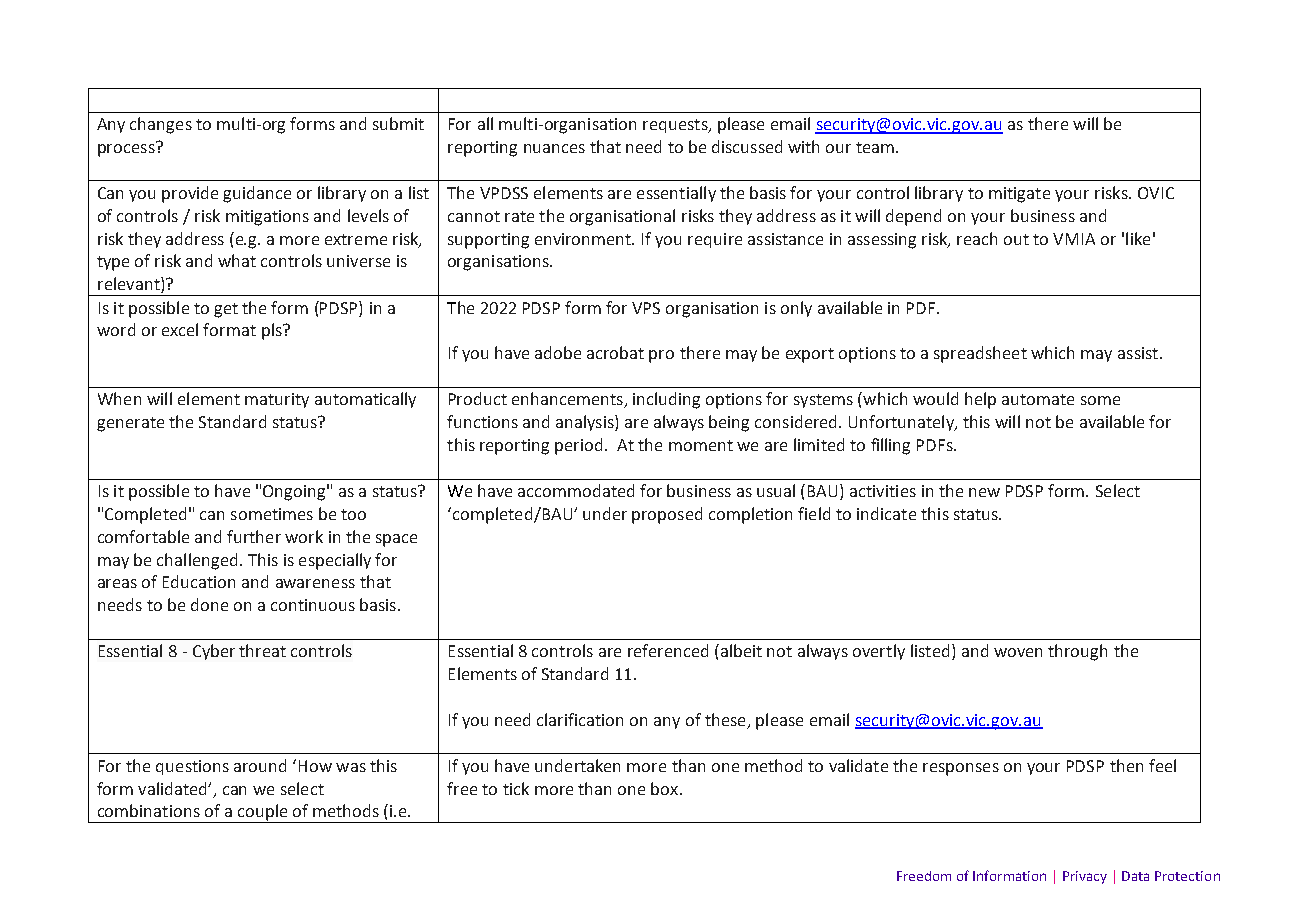 This page has width=1309, height=924. I want to click on requests, so click(676, 126).
